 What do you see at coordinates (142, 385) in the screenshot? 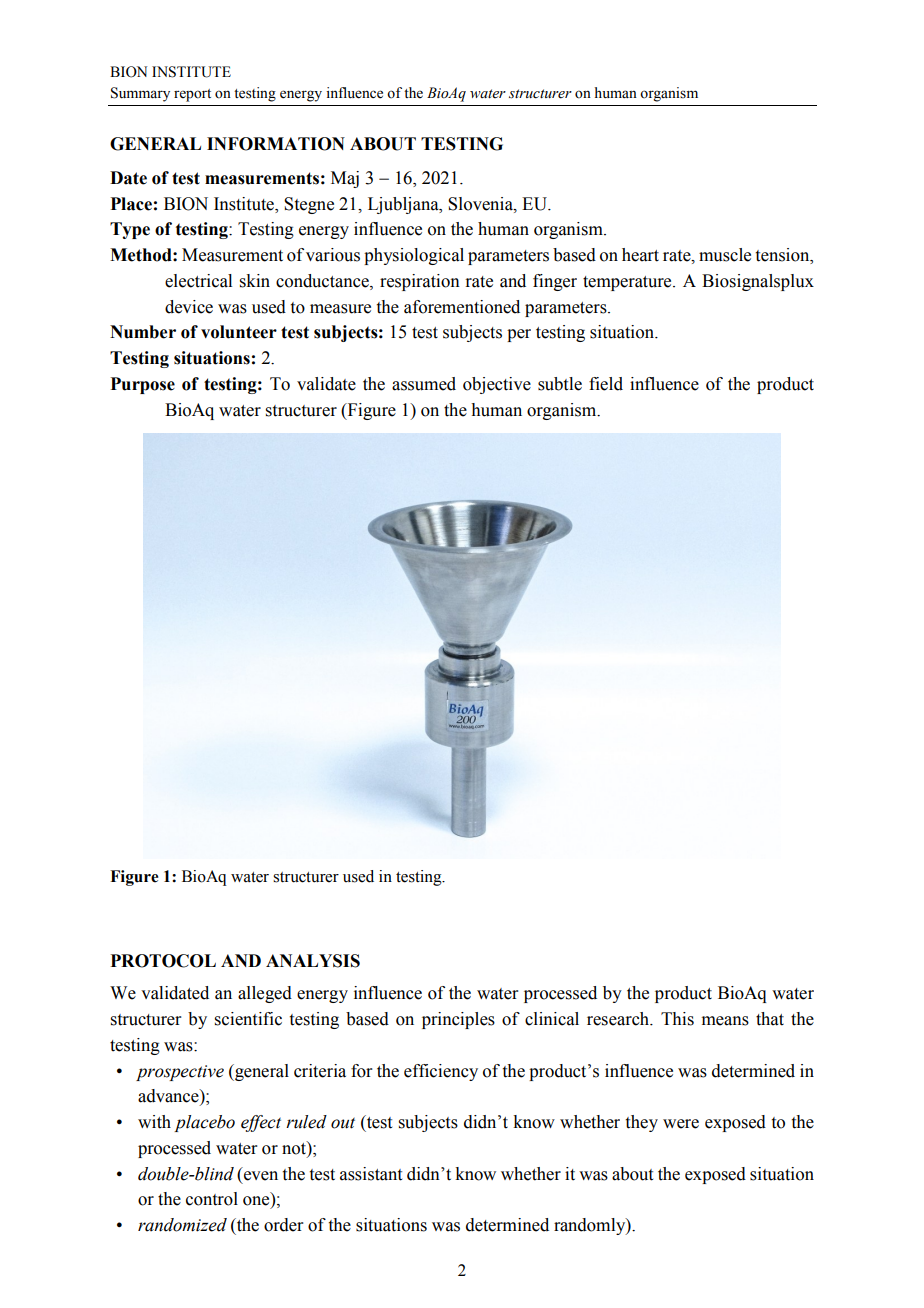
I see `Purpose` at bounding box center [142, 385].
